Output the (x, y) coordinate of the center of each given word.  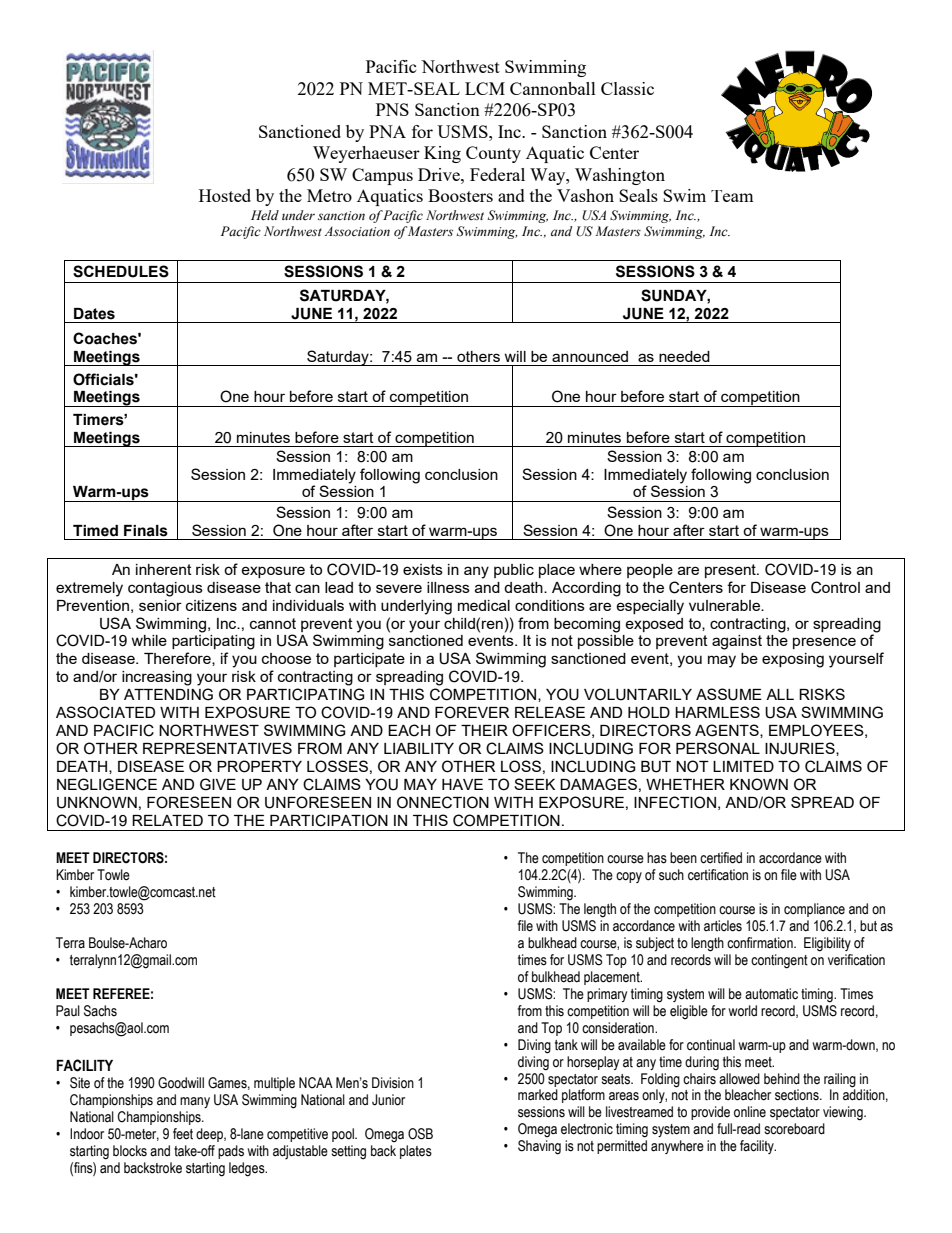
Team (732, 196)
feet (183, 1134)
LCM (485, 88)
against (737, 642)
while (149, 640)
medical (484, 605)
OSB (420, 1134)
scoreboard (794, 1129)
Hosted (225, 195)
